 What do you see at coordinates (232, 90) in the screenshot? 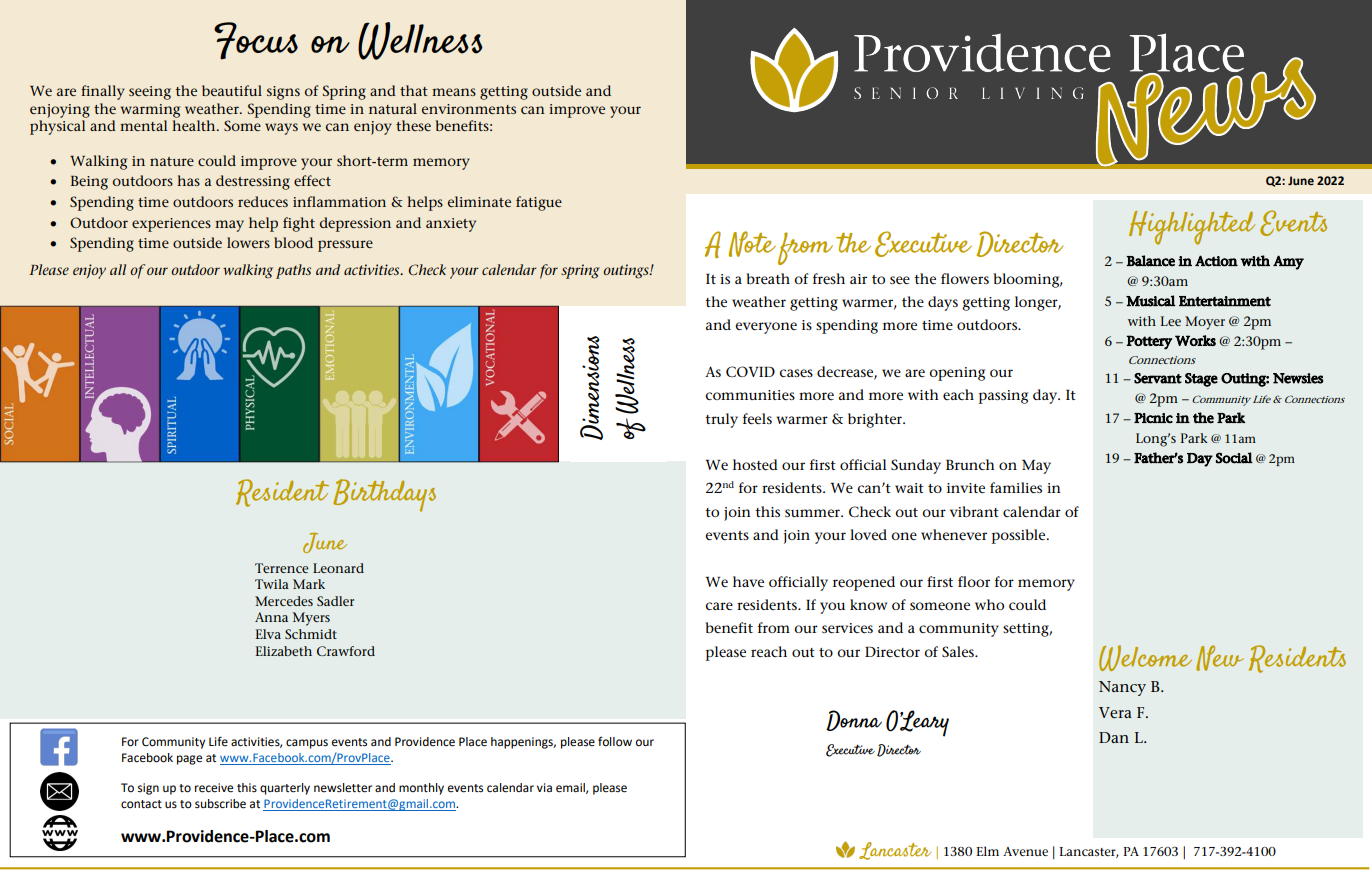
I see `beautiful` at bounding box center [232, 90].
